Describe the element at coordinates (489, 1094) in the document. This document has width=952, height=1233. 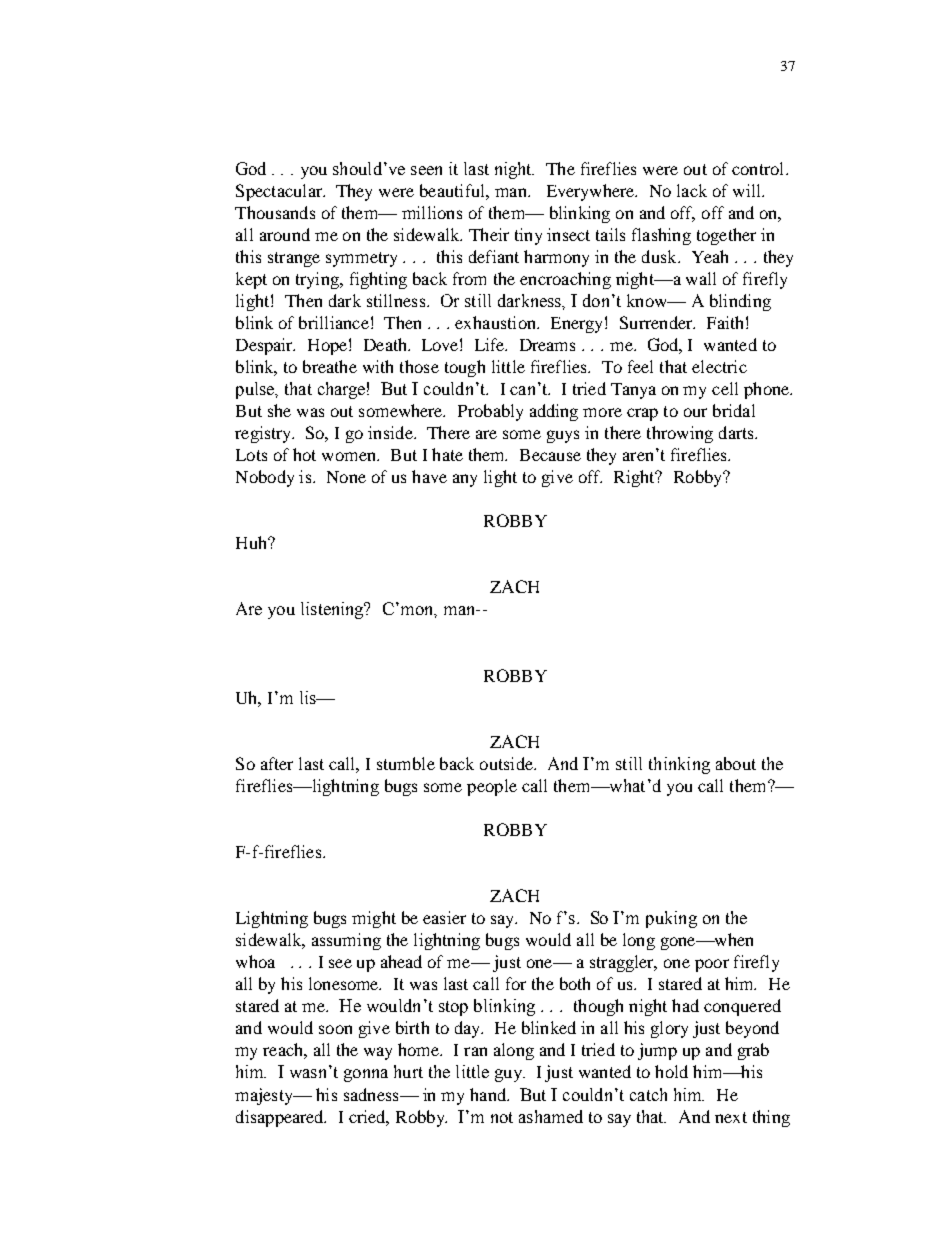
I see `hand` at that location.
